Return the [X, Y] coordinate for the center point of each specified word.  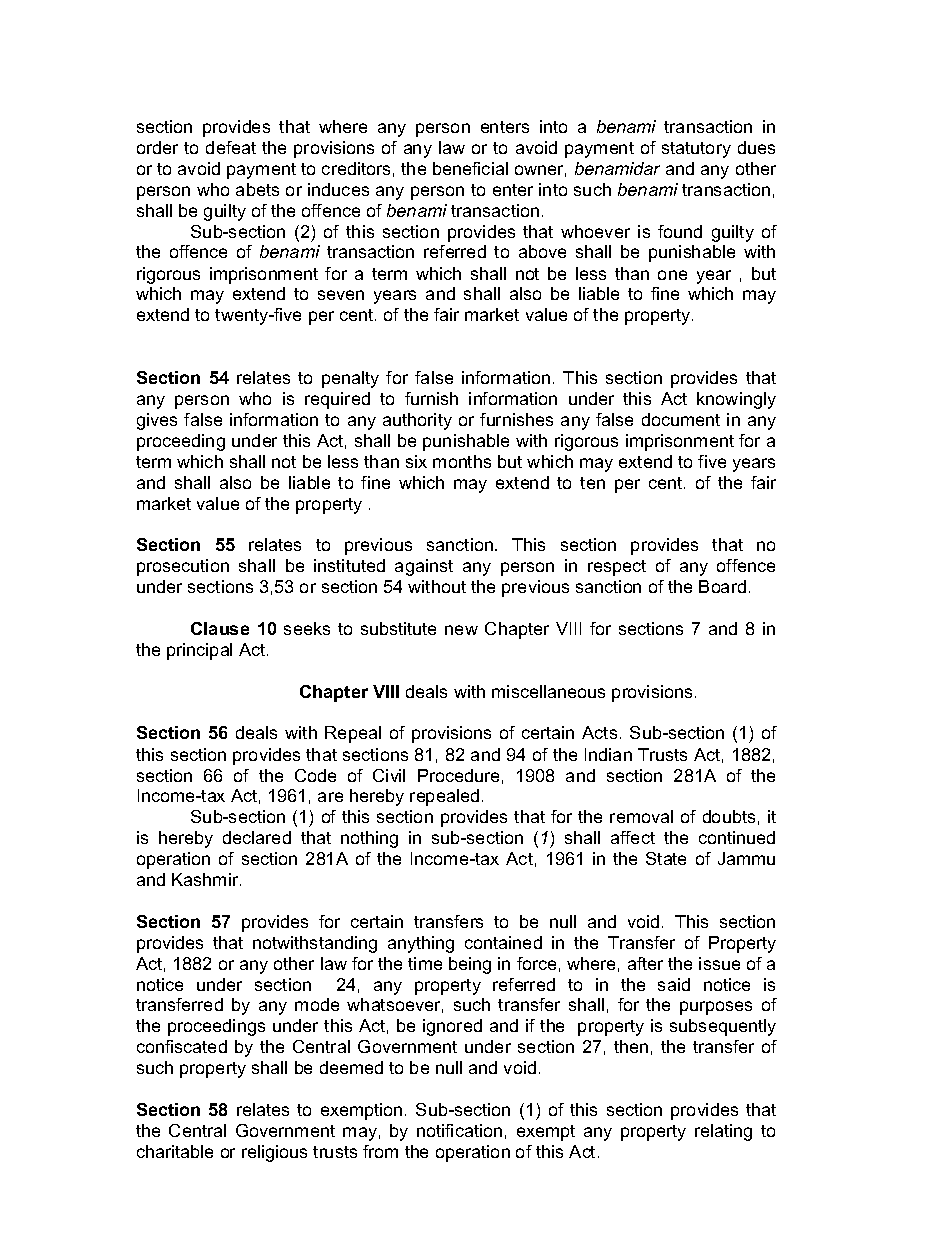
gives [157, 421]
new [461, 630]
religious [274, 1153]
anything [421, 944]
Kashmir [206, 879]
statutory [696, 150]
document [681, 419]
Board [722, 586]
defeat [231, 147]
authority [417, 421]
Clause [220, 628]
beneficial [470, 168]
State [666, 858]
